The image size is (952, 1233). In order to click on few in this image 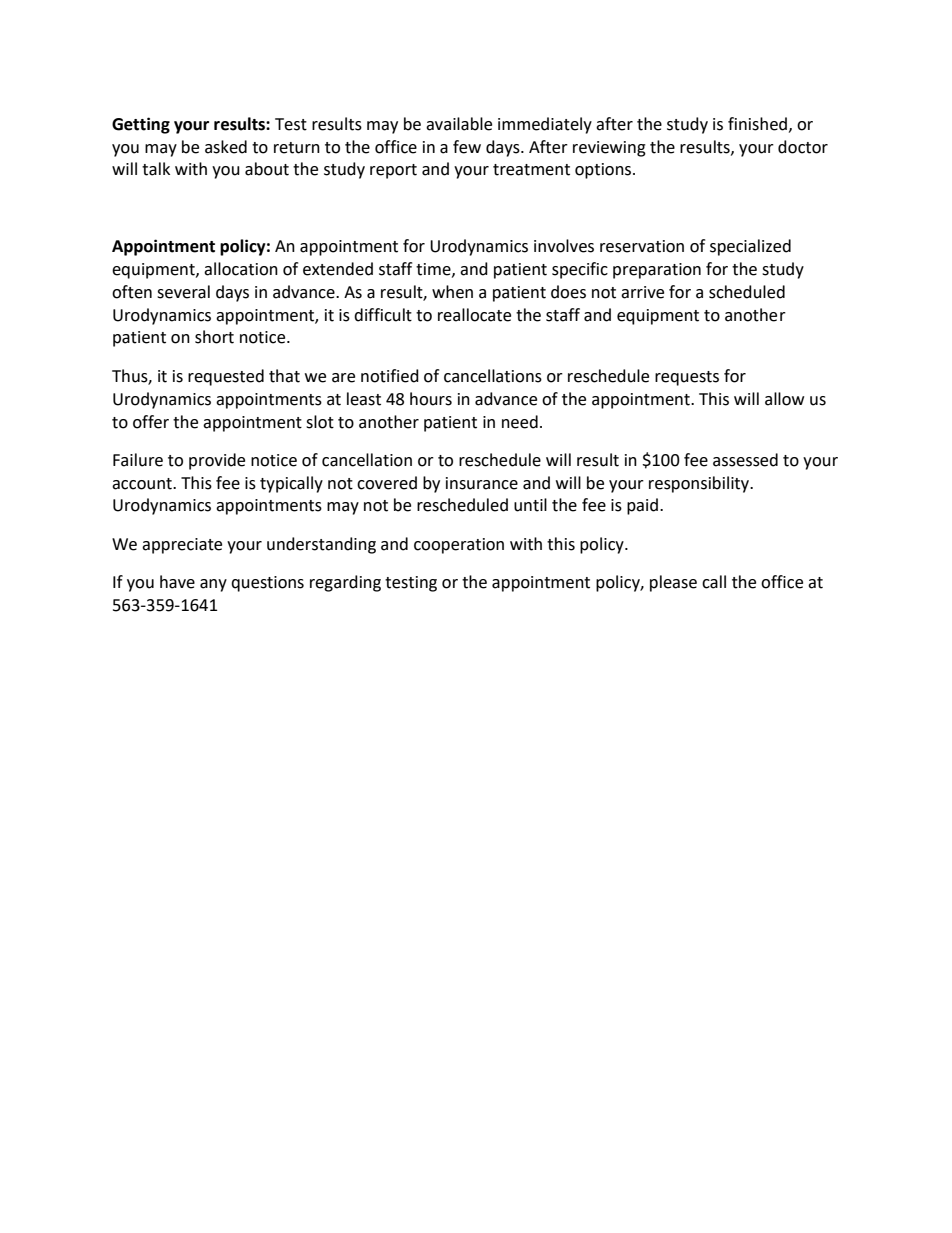, I will do `click(467, 147)`.
